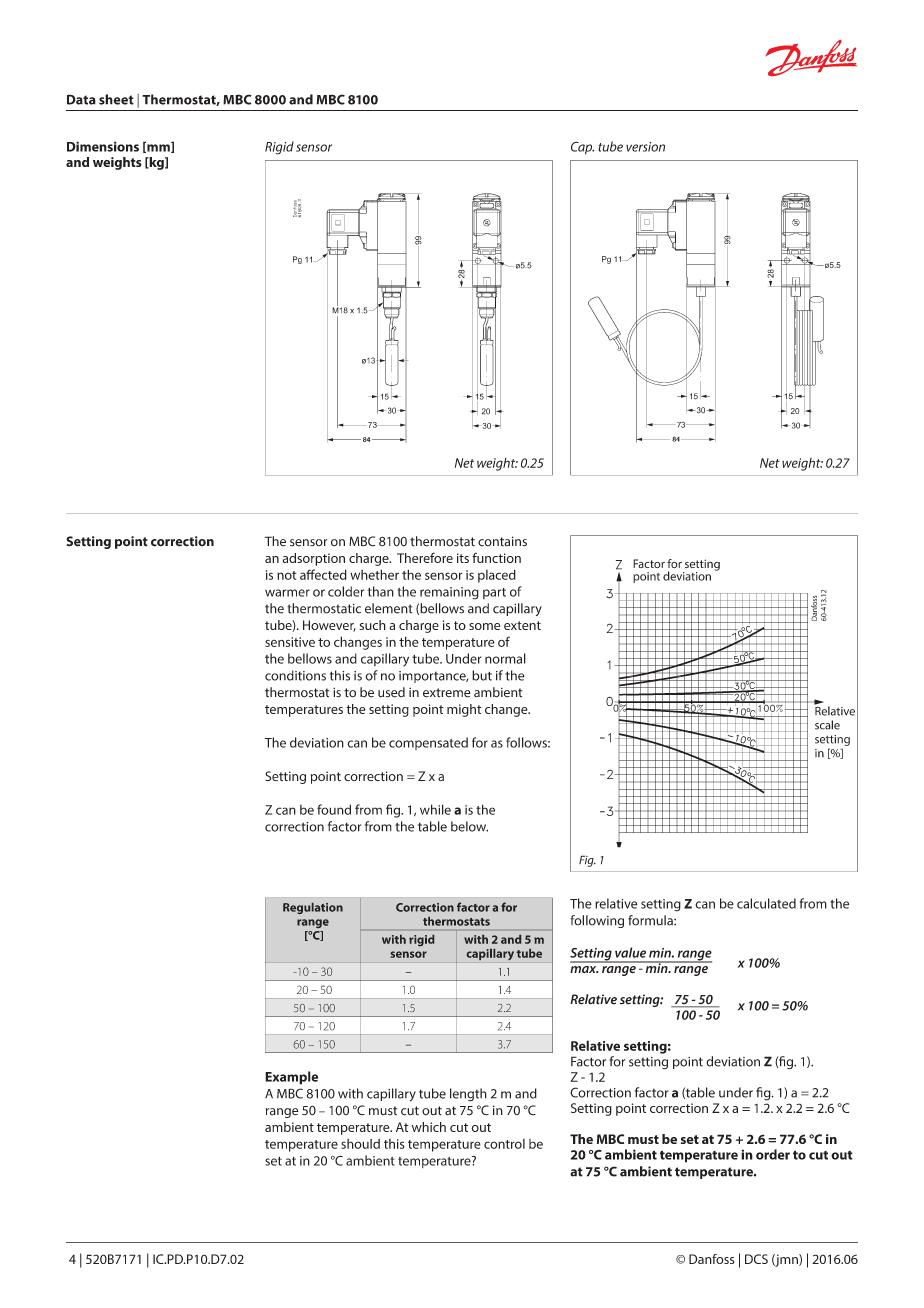 The image size is (924, 1308). Describe the element at coordinates (463, 558) in the screenshot. I see `its` at that location.
